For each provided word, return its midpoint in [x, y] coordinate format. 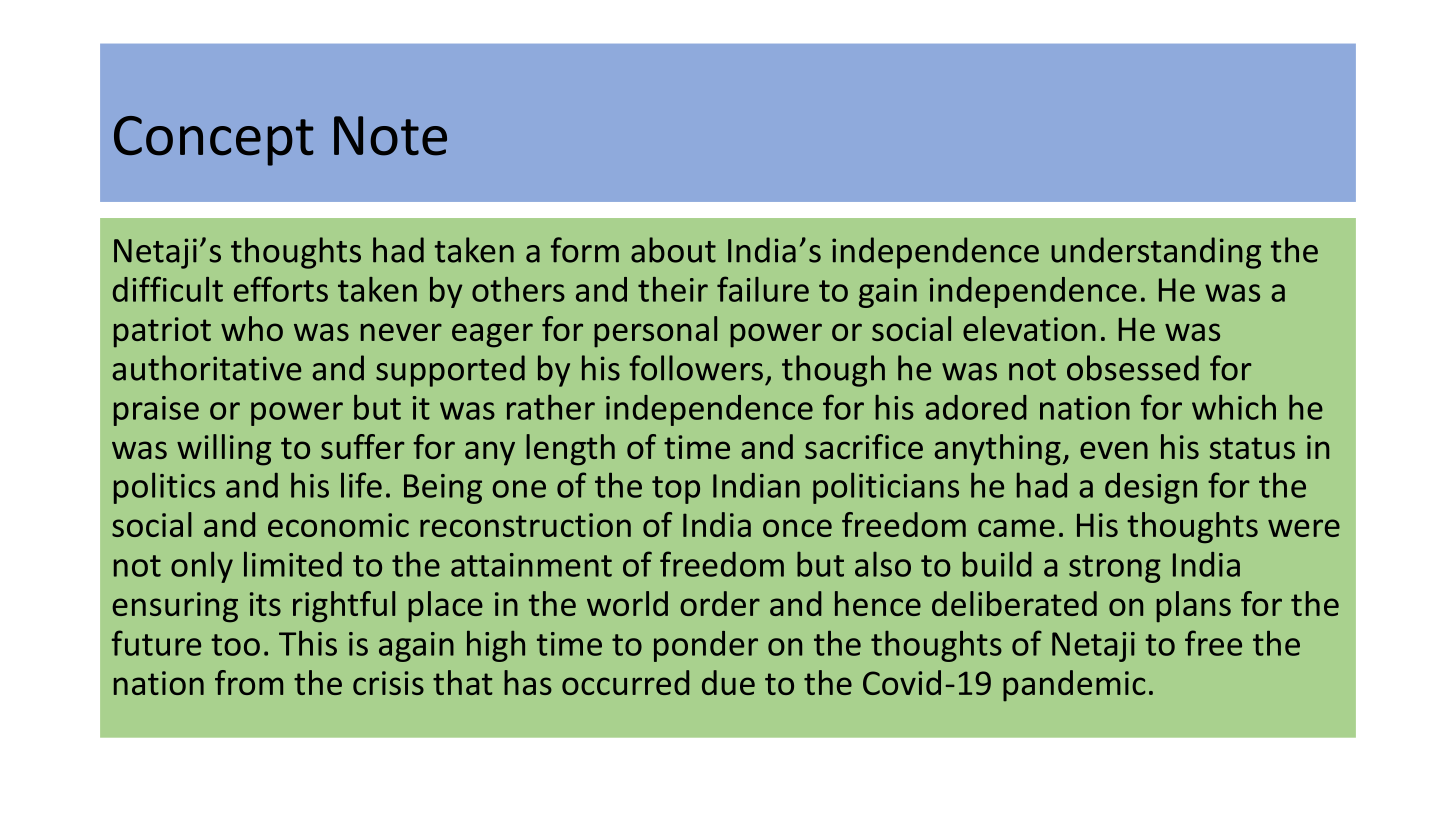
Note [390, 136]
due [728, 682]
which [1234, 407]
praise [156, 411]
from [249, 682]
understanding [1156, 253]
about [673, 250]
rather [551, 407]
